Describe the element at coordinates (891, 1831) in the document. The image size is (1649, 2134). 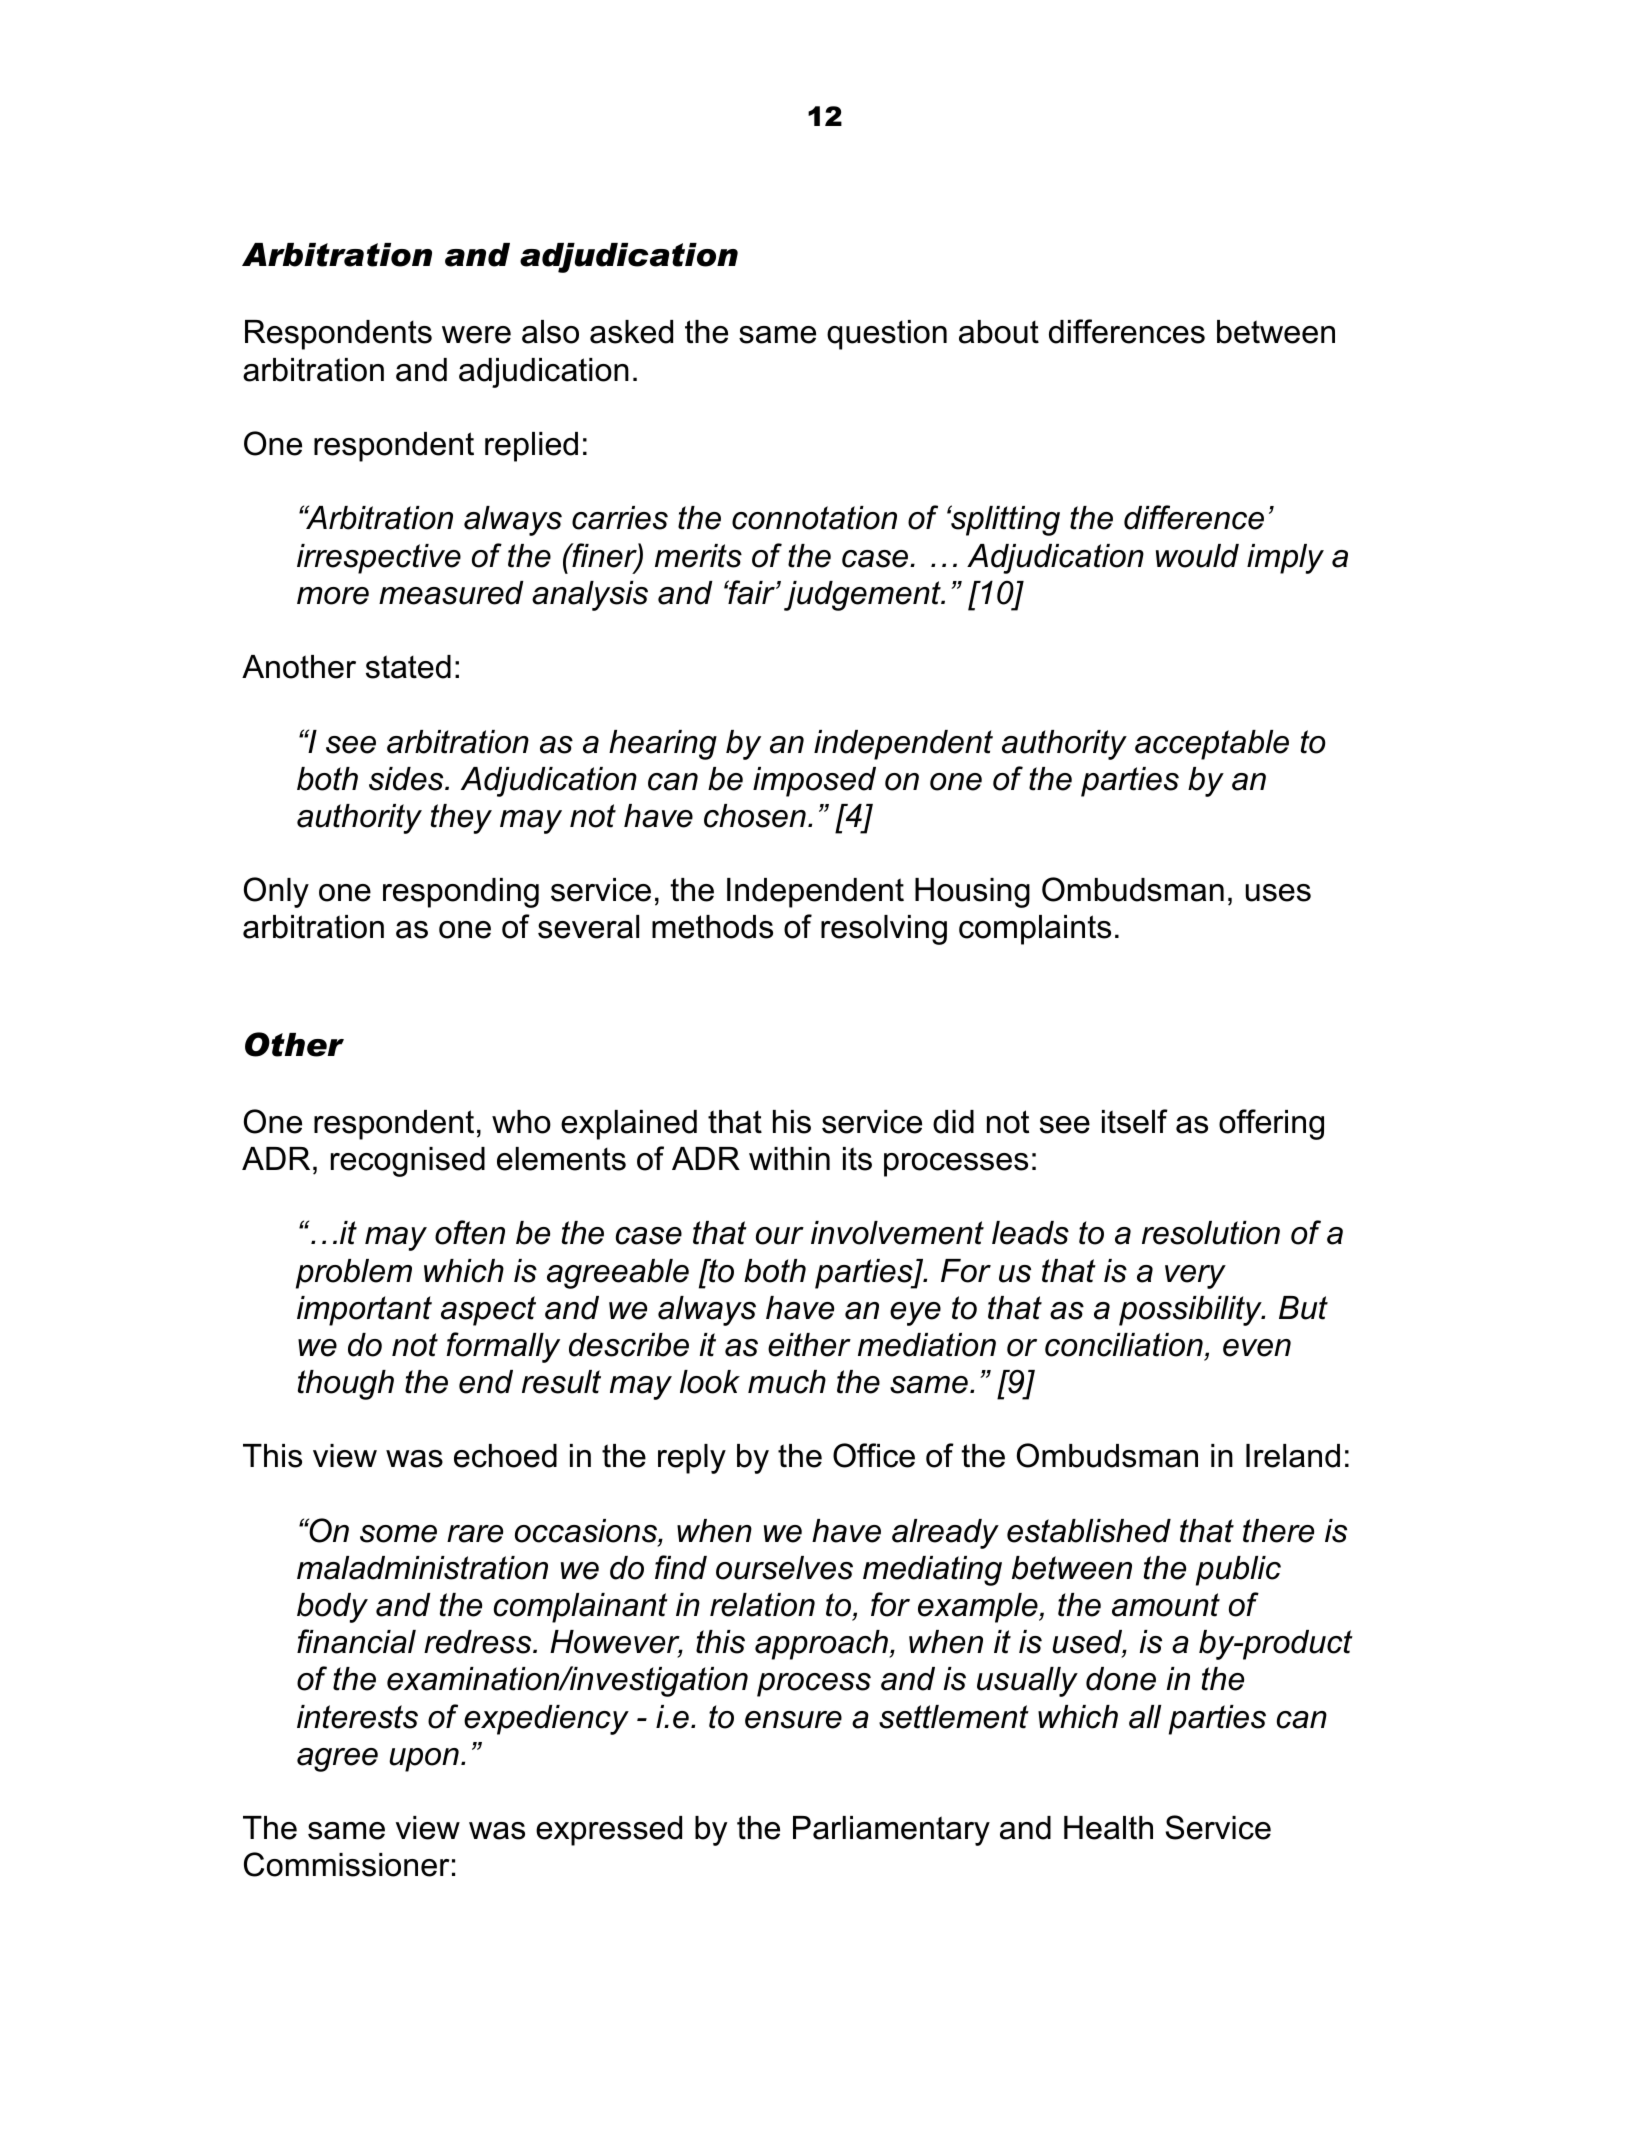
I see `Parliamentary` at that location.
